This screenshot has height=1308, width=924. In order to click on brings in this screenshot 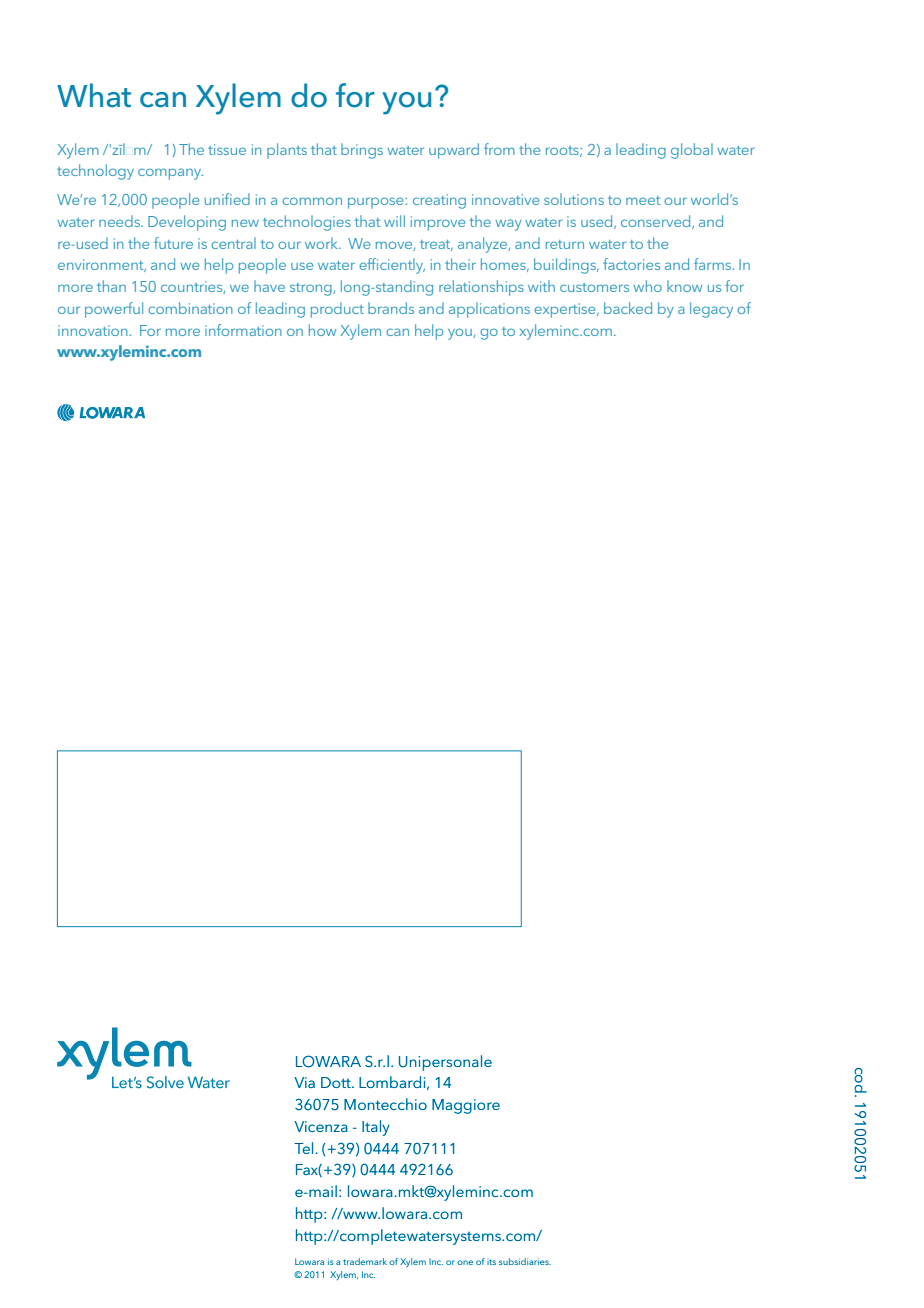, I will do `click(362, 151)`.
